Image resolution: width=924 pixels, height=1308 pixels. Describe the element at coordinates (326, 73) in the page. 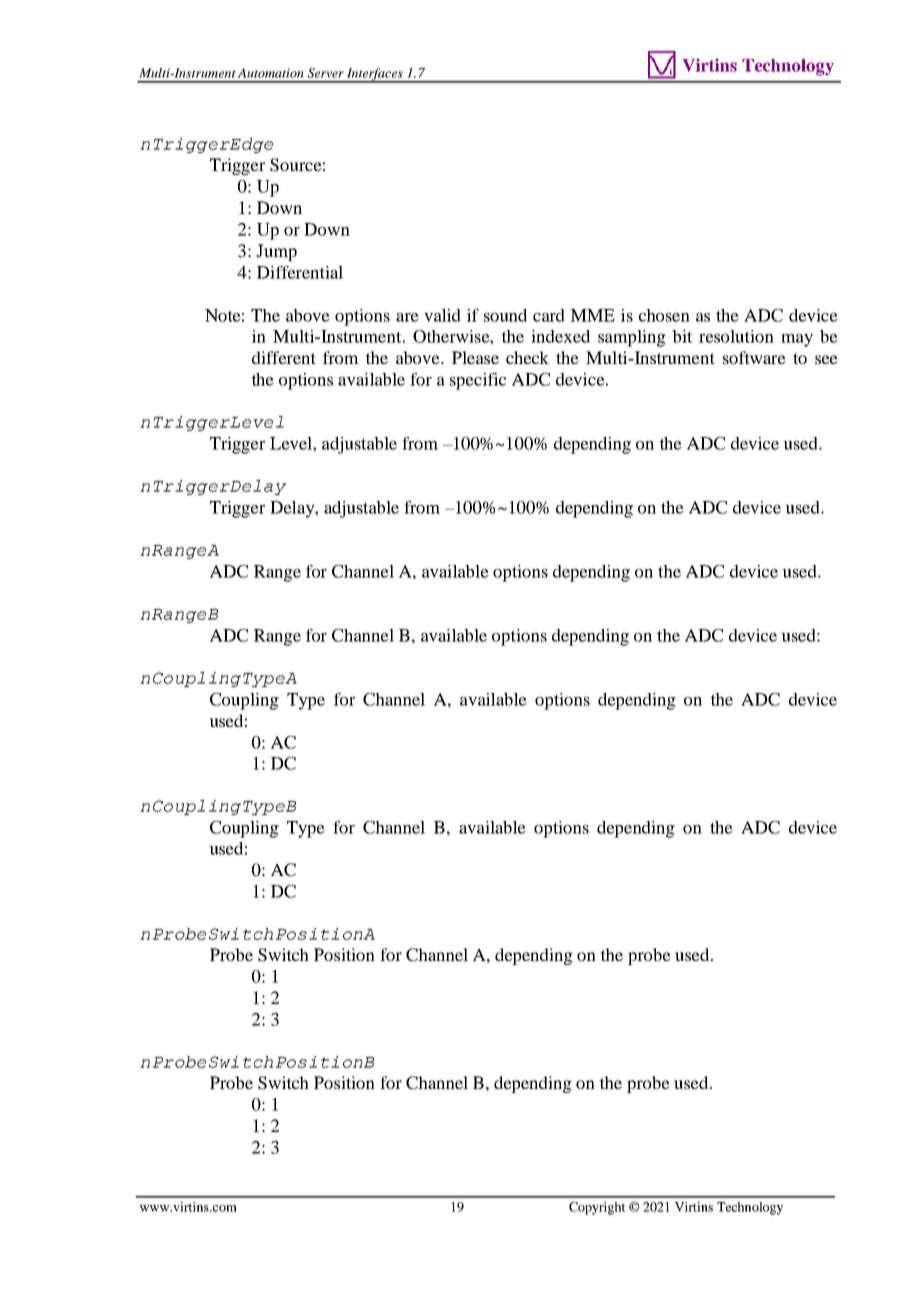

I see `Server` at that location.
